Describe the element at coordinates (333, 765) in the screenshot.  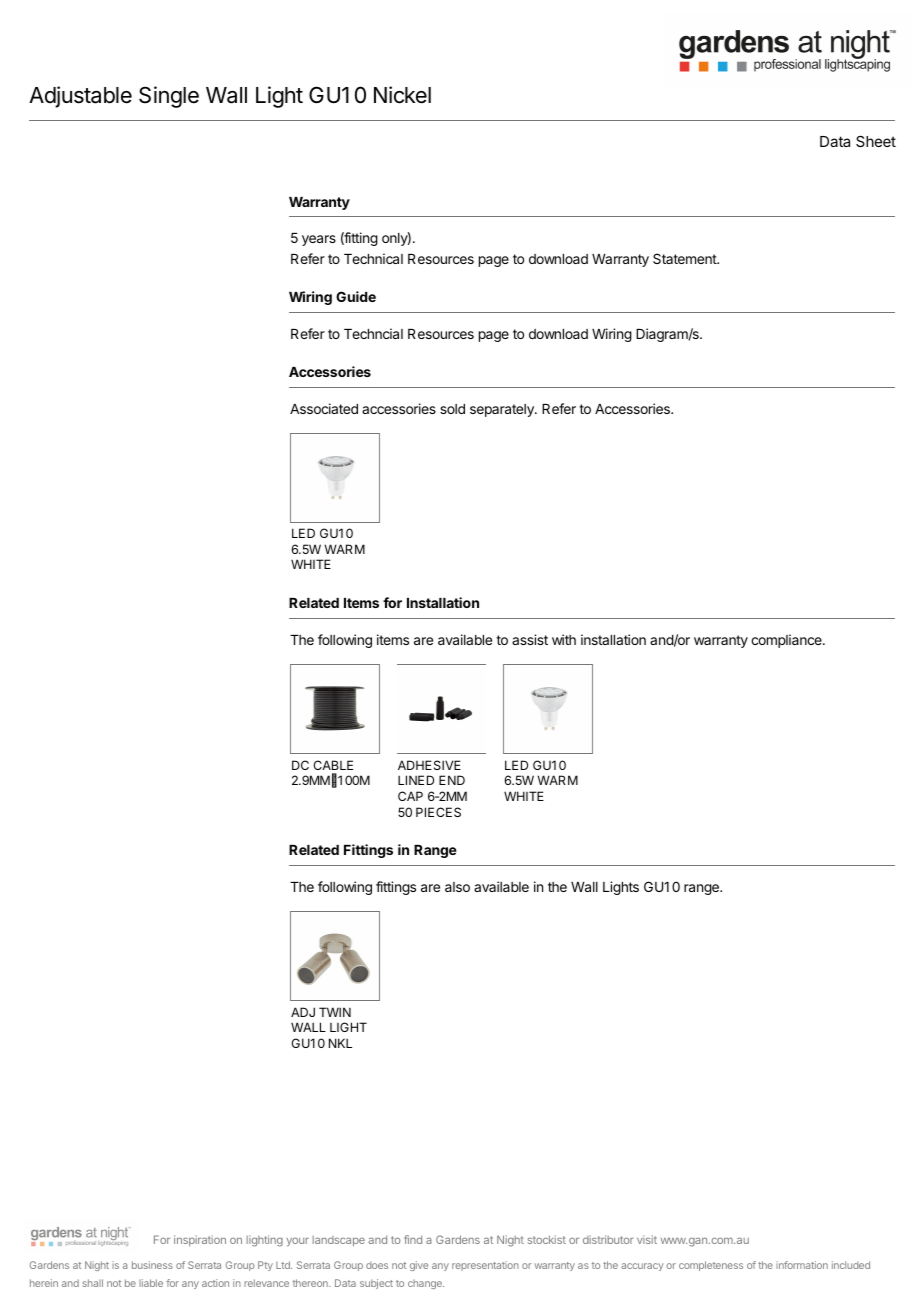
I see `CABLE` at that location.
